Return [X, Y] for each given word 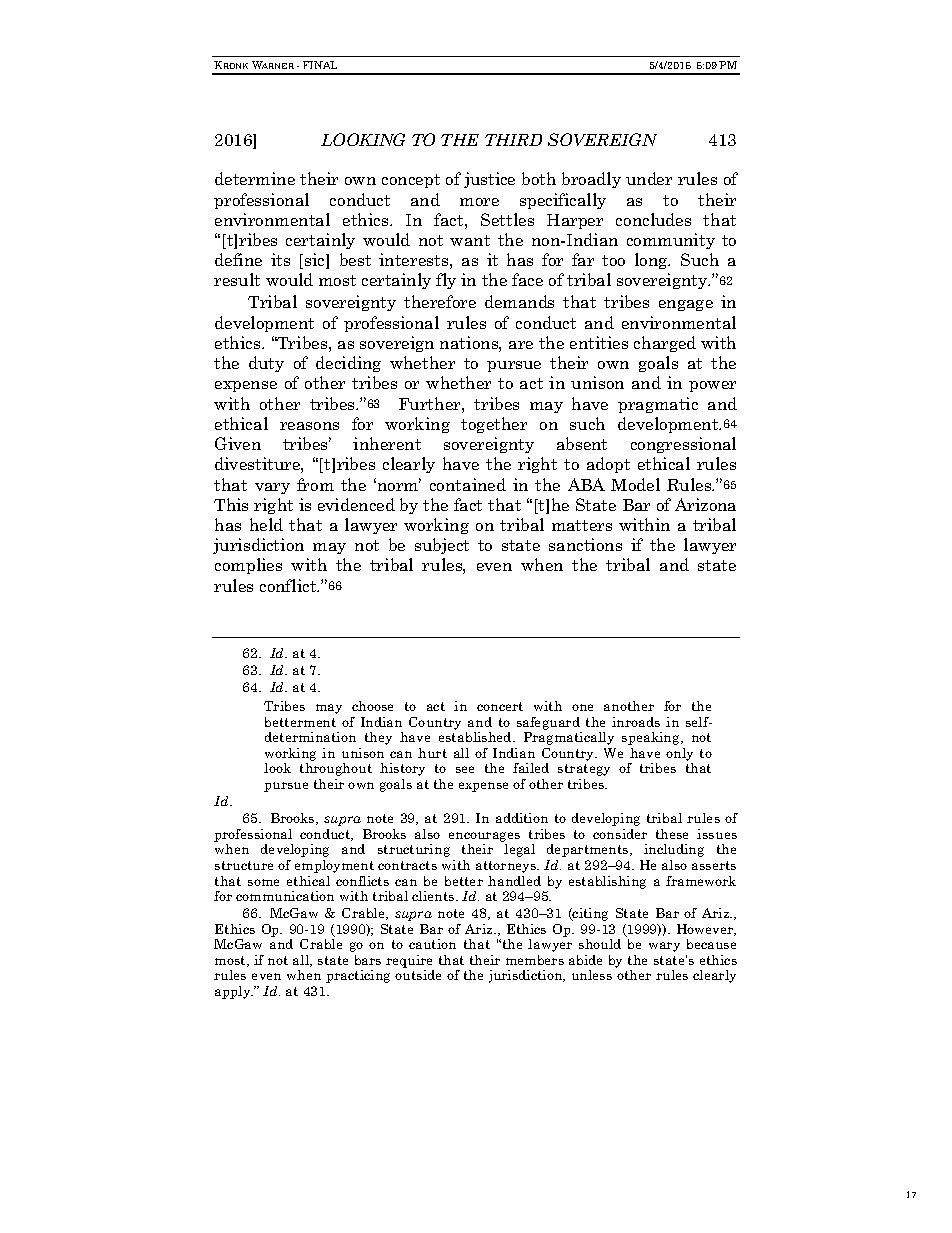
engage [686, 305]
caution [432, 944]
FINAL [320, 65]
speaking [652, 738]
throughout [336, 769]
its [280, 259]
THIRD [513, 140]
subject [442, 546]
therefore [440, 301]
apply [234, 992]
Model [635, 484]
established [476, 737]
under [649, 178]
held [266, 524]
